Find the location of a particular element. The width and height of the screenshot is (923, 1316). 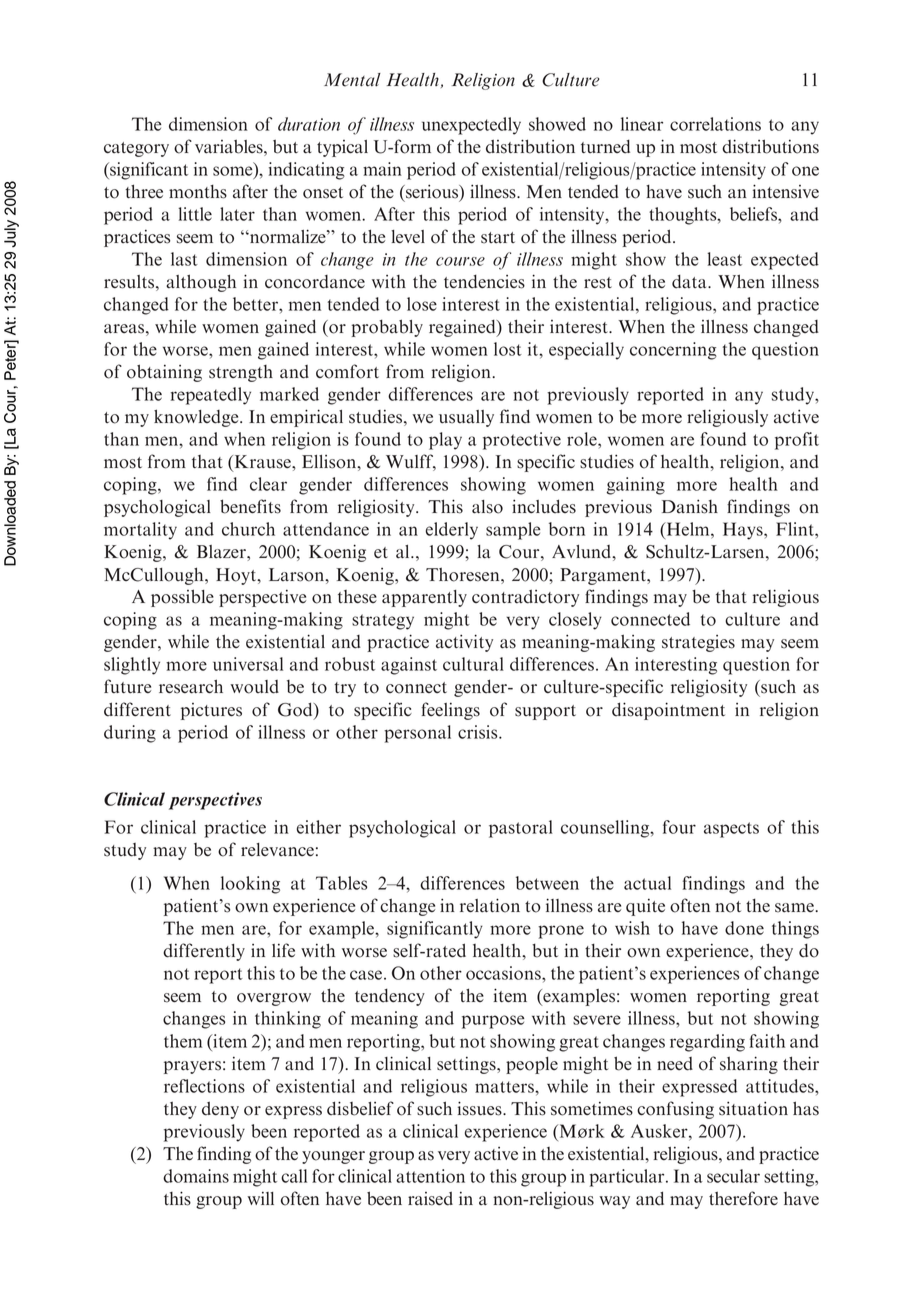

linear is located at coordinates (642, 124).
